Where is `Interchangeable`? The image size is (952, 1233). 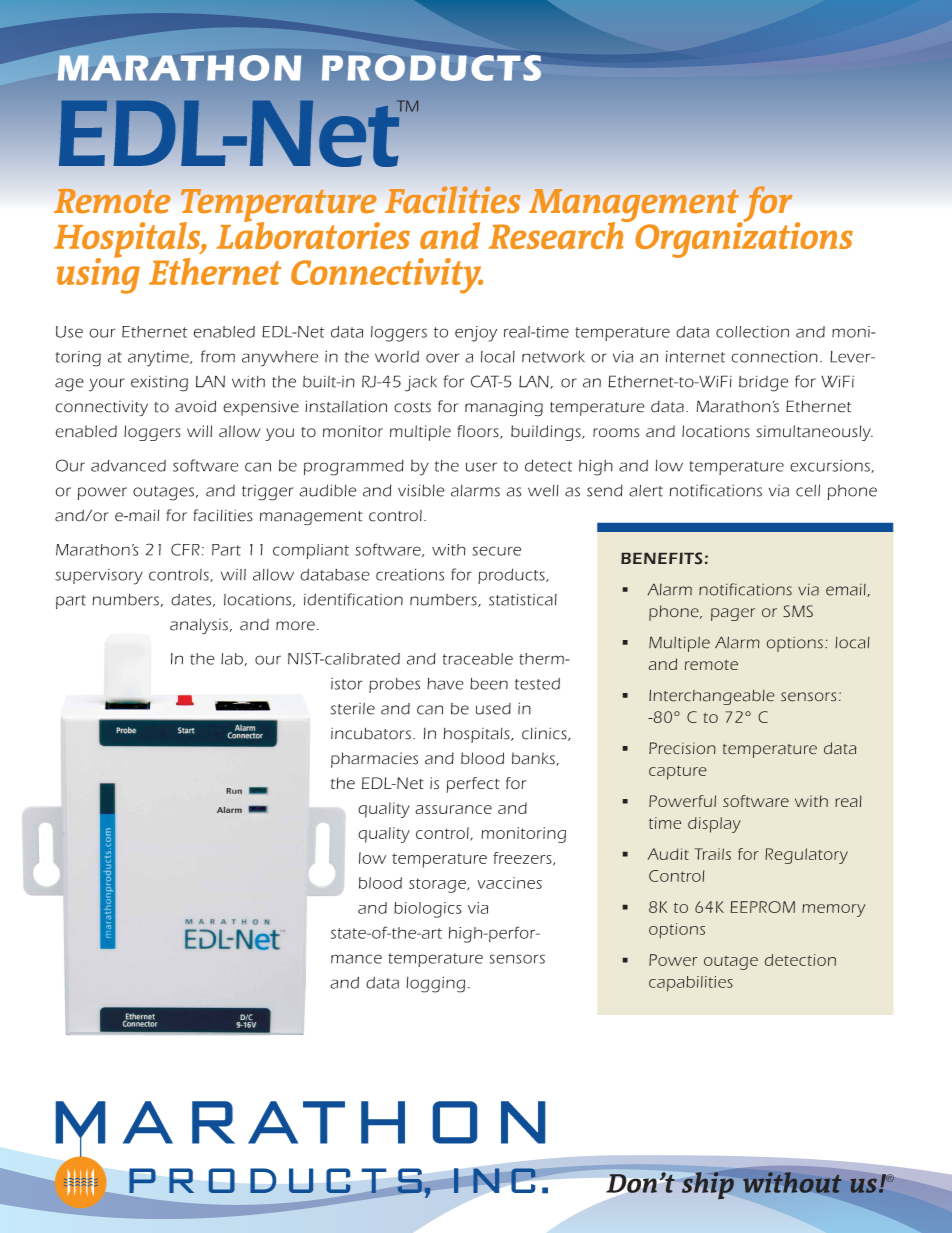
Interchangeable is located at coordinates (711, 697).
